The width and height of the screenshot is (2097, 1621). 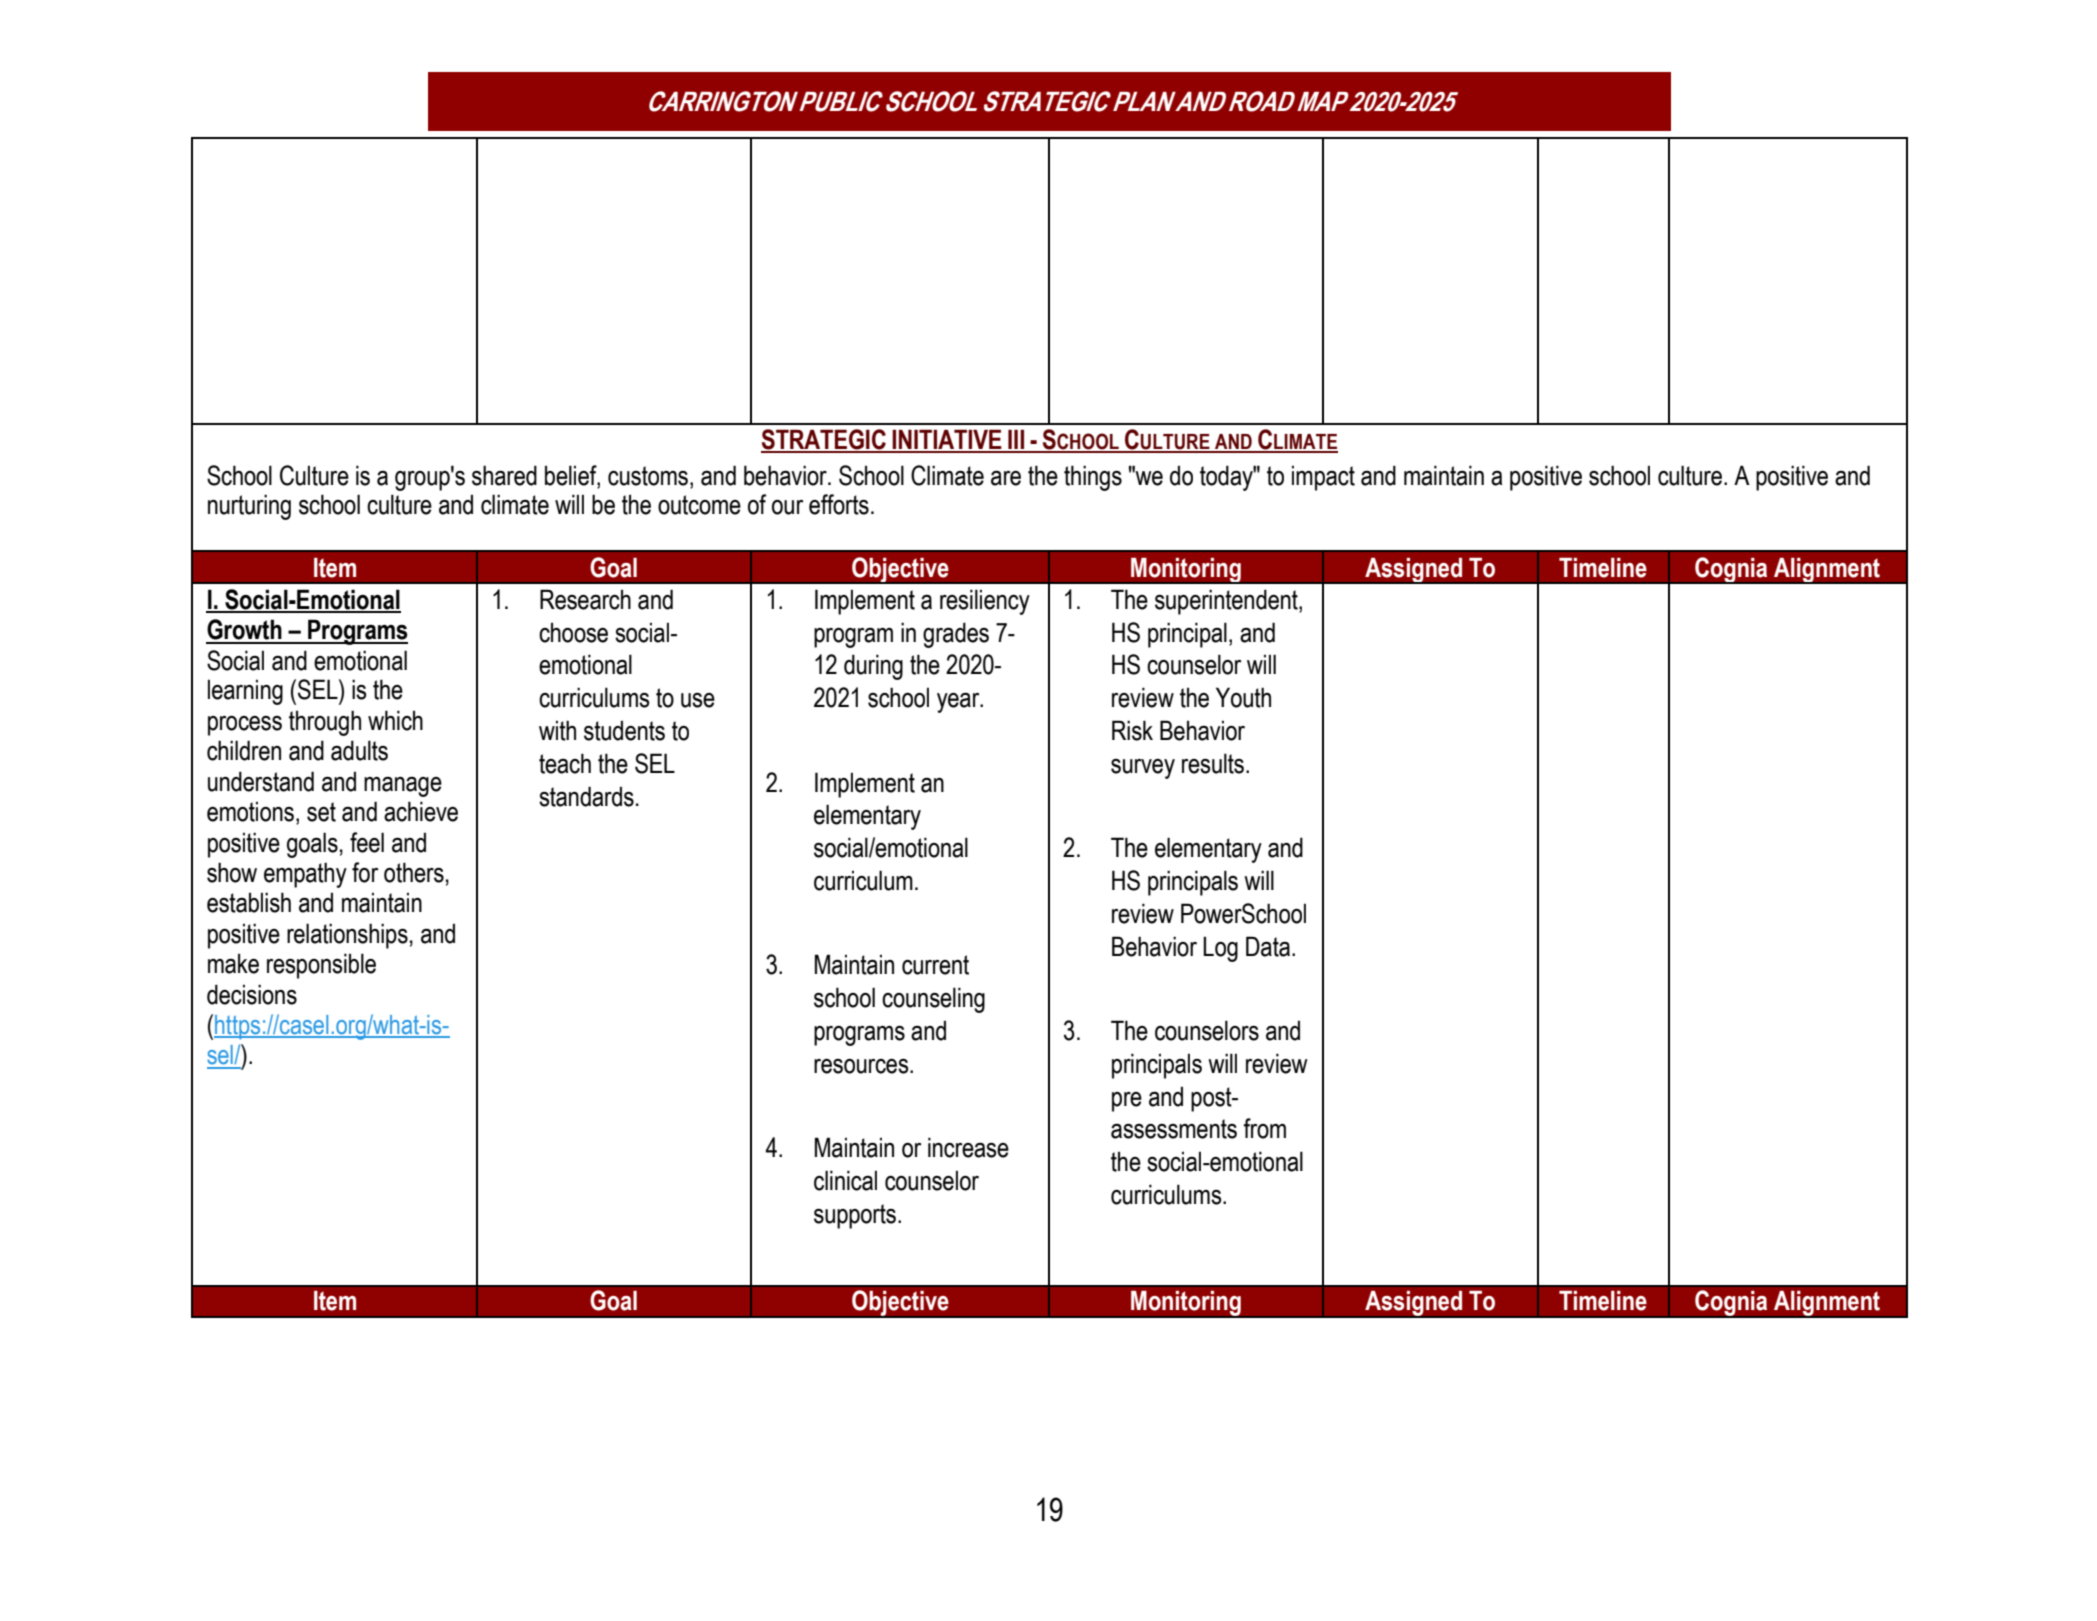 I want to click on which, so click(x=395, y=720).
